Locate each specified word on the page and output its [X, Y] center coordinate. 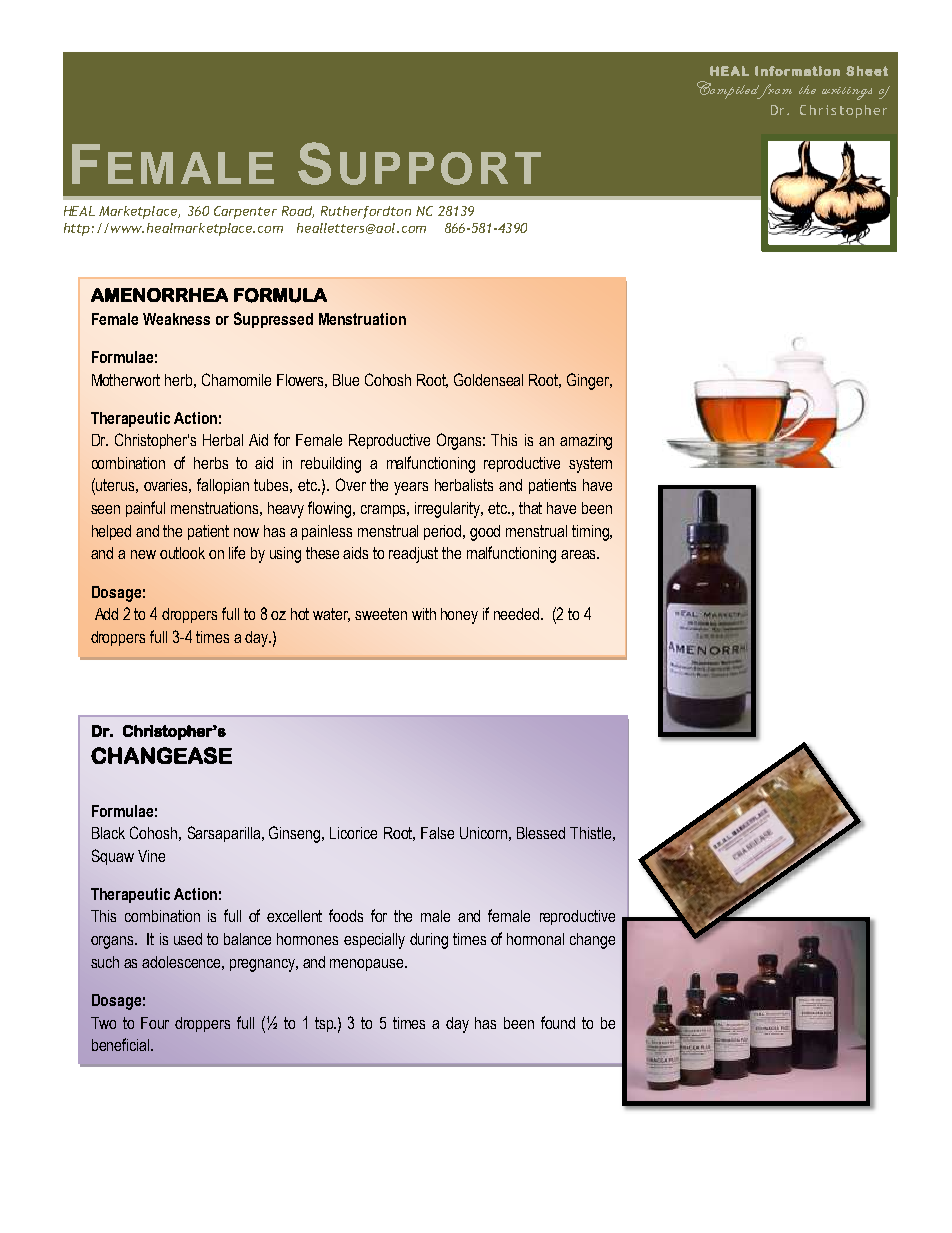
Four [155, 1023]
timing [591, 533]
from [774, 91]
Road [298, 212]
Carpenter [245, 212]
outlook [182, 553]
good [485, 533]
